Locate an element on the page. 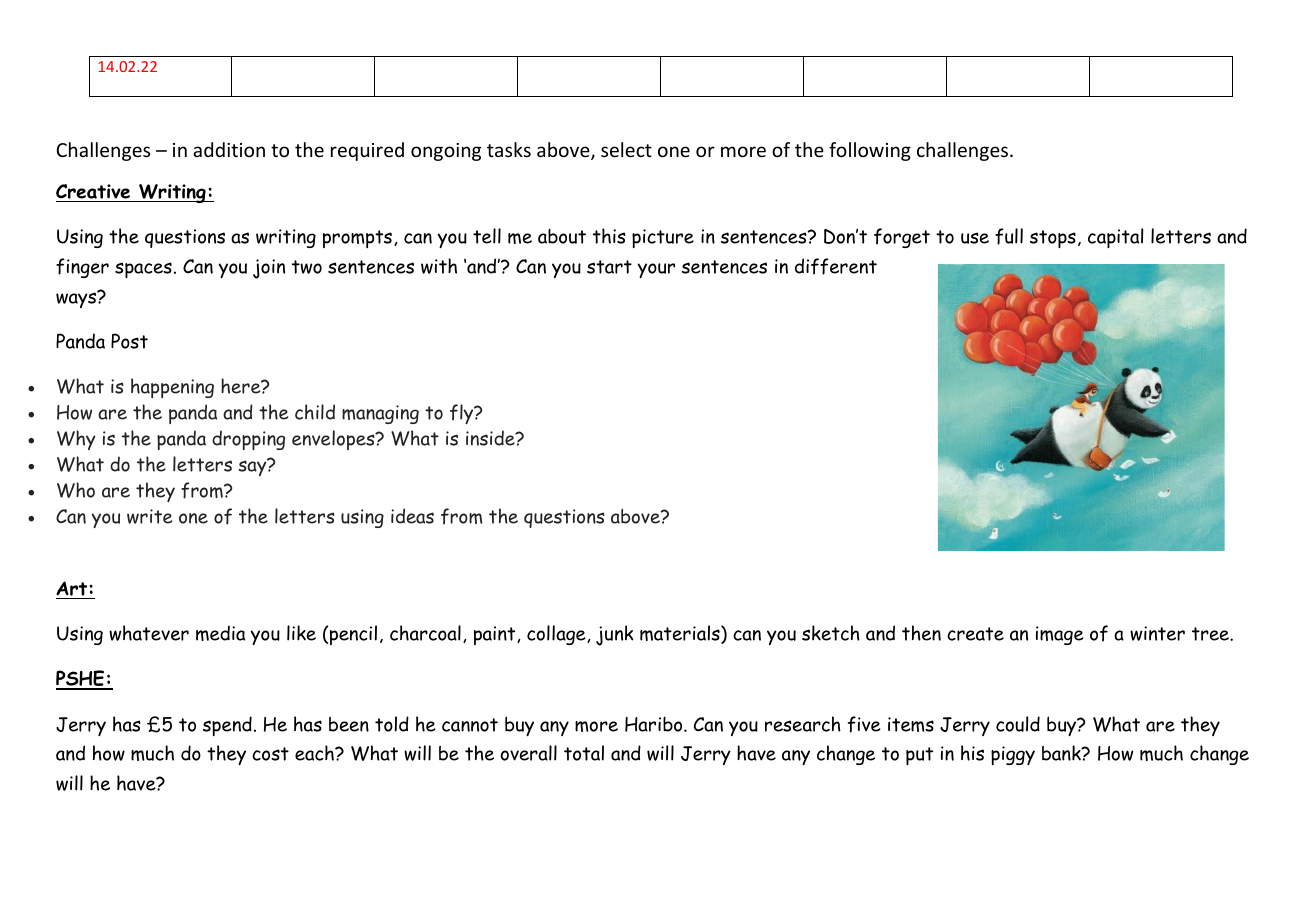 The image size is (1308, 924). dropping is located at coordinates (248, 440).
